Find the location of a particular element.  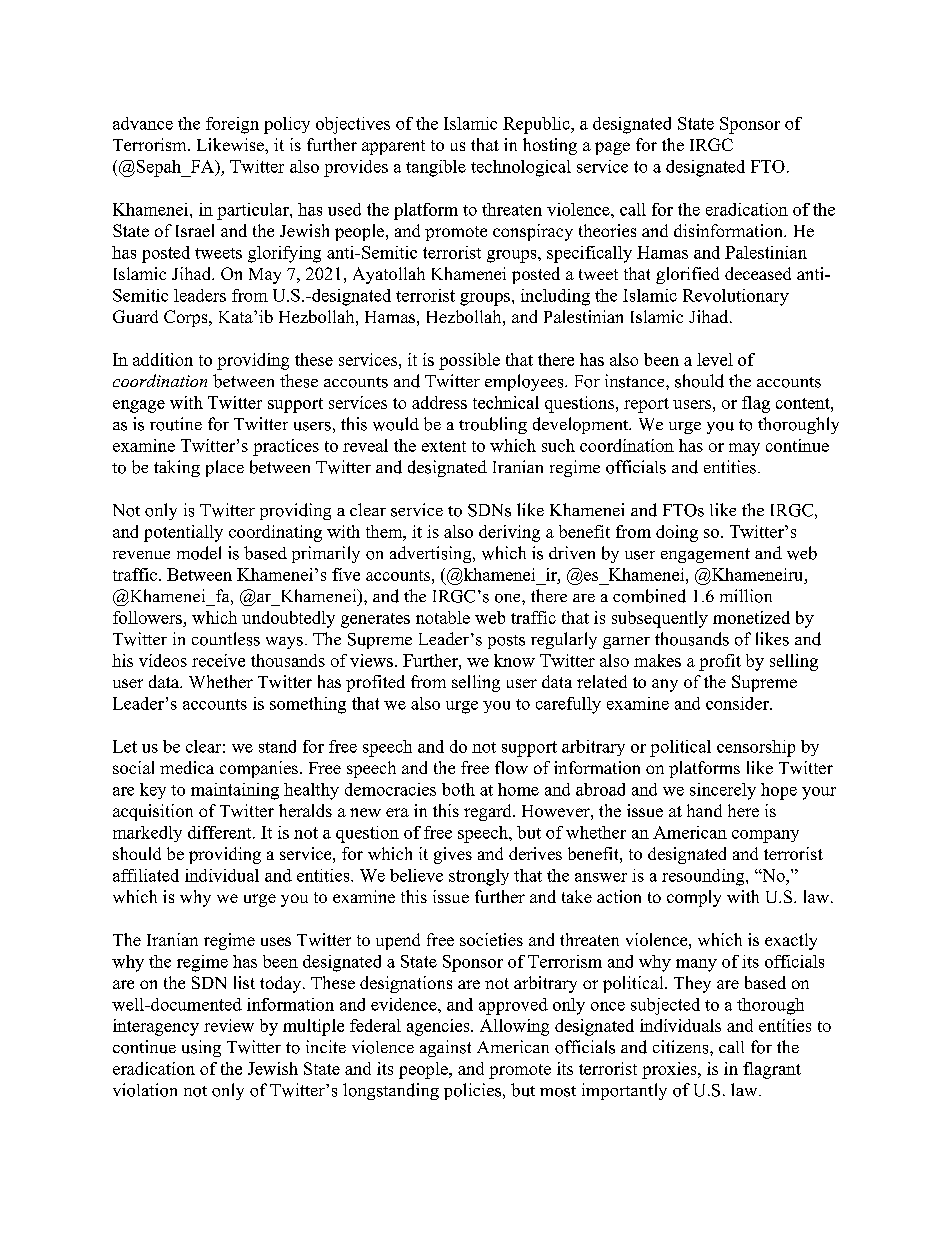

doing is located at coordinates (677, 533).
